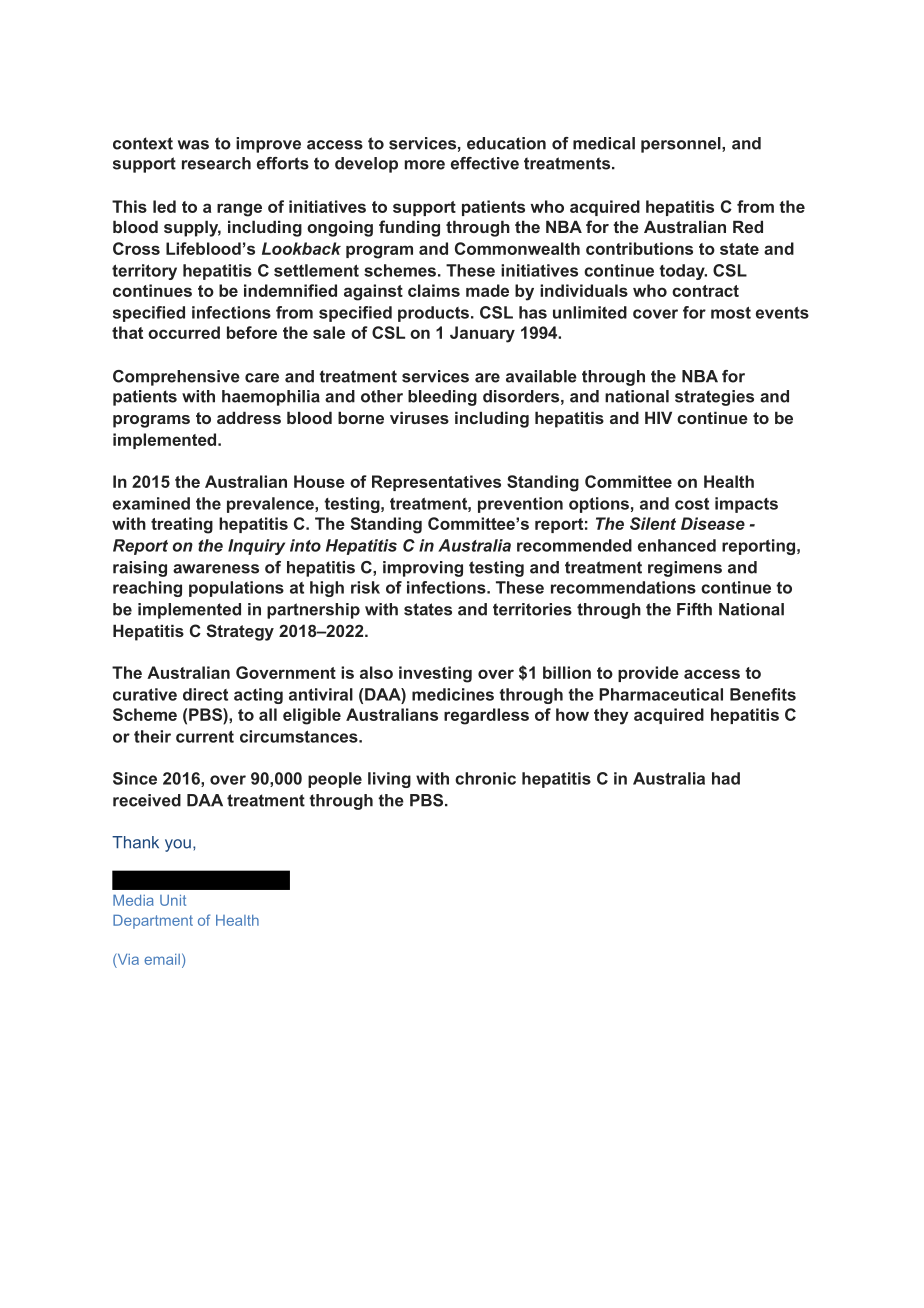 This screenshot has height=1308, width=924. What do you see at coordinates (435, 674) in the screenshot?
I see `investing` at bounding box center [435, 674].
